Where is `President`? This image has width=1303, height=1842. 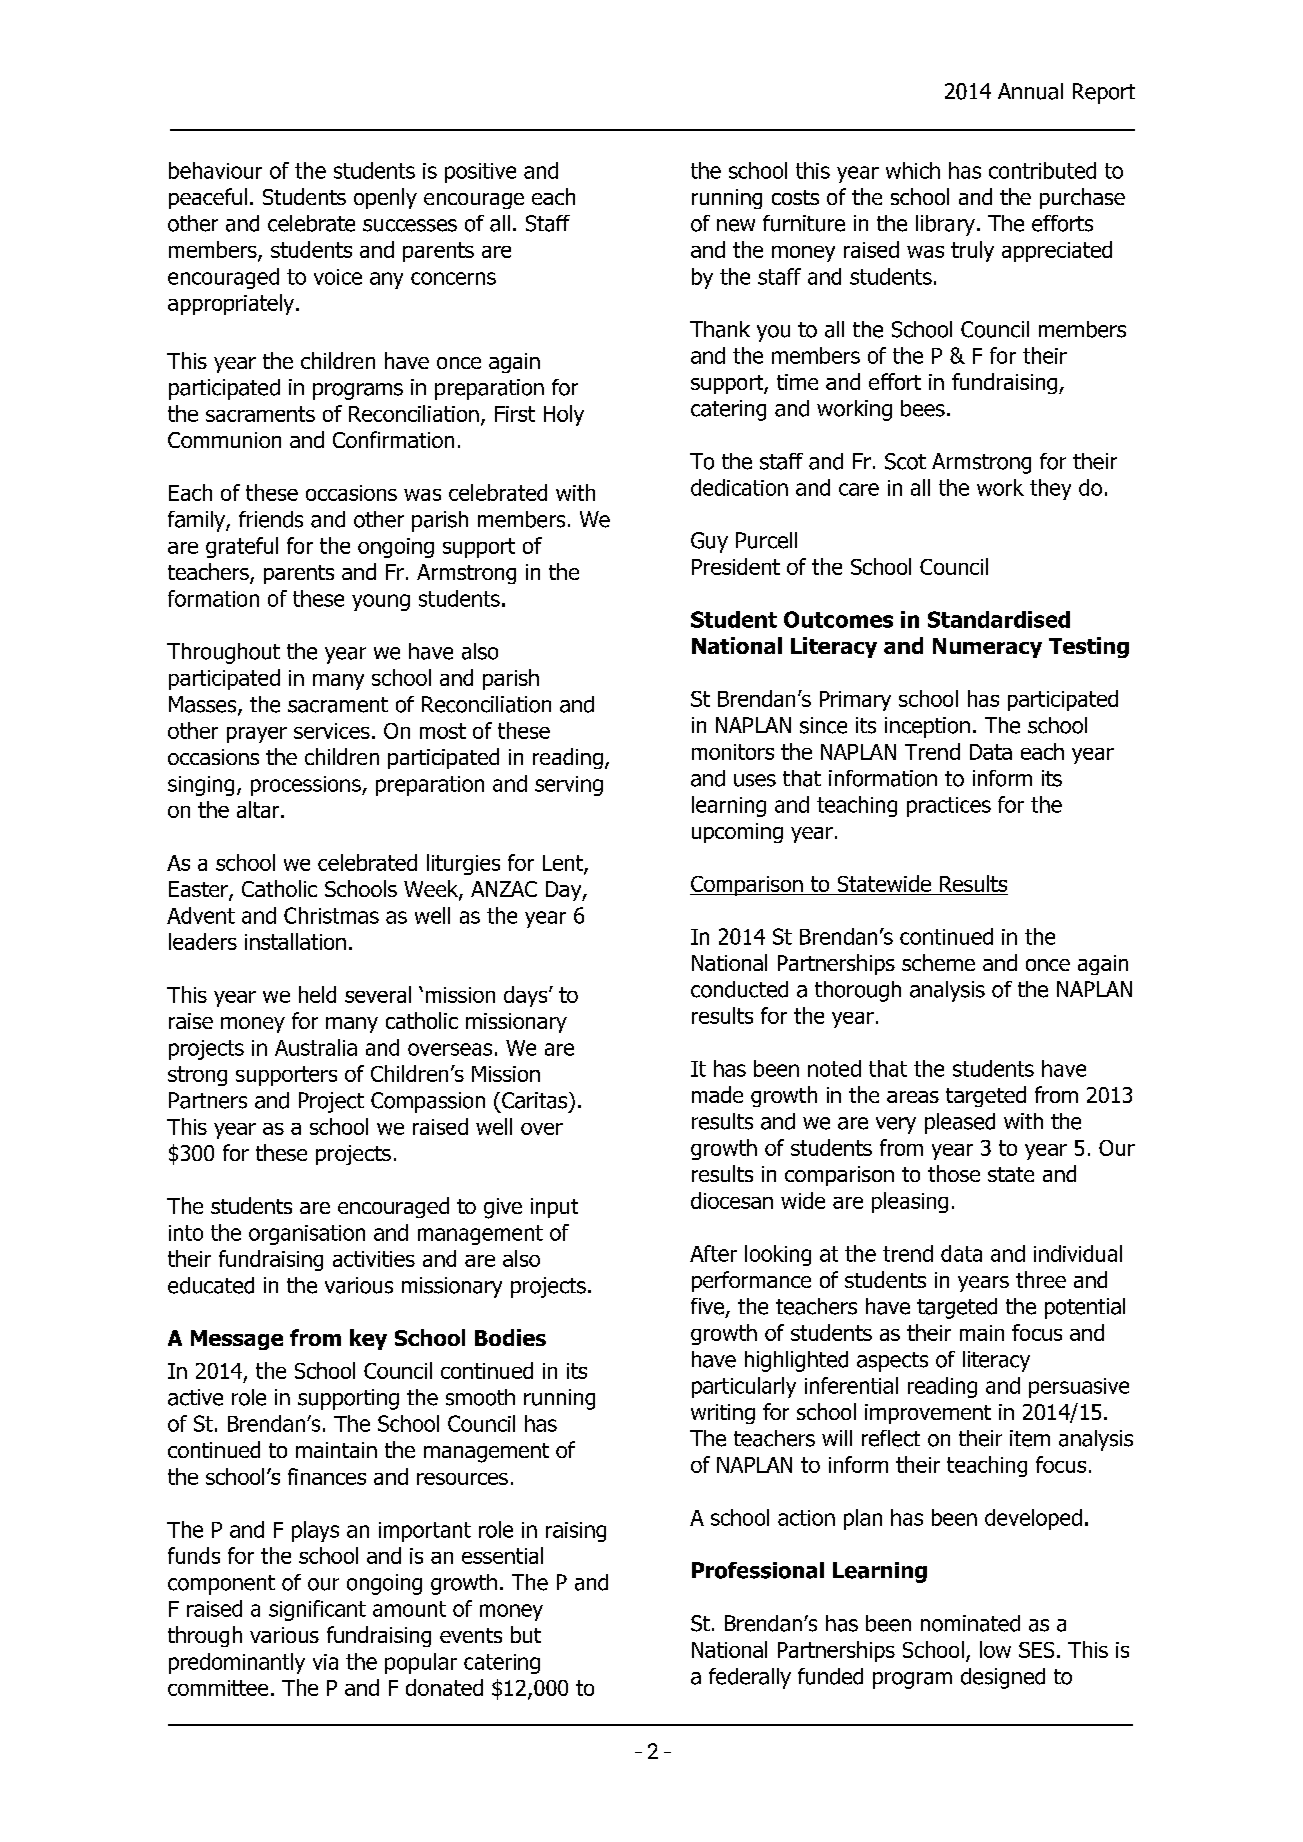
President is located at coordinates (736, 566).
